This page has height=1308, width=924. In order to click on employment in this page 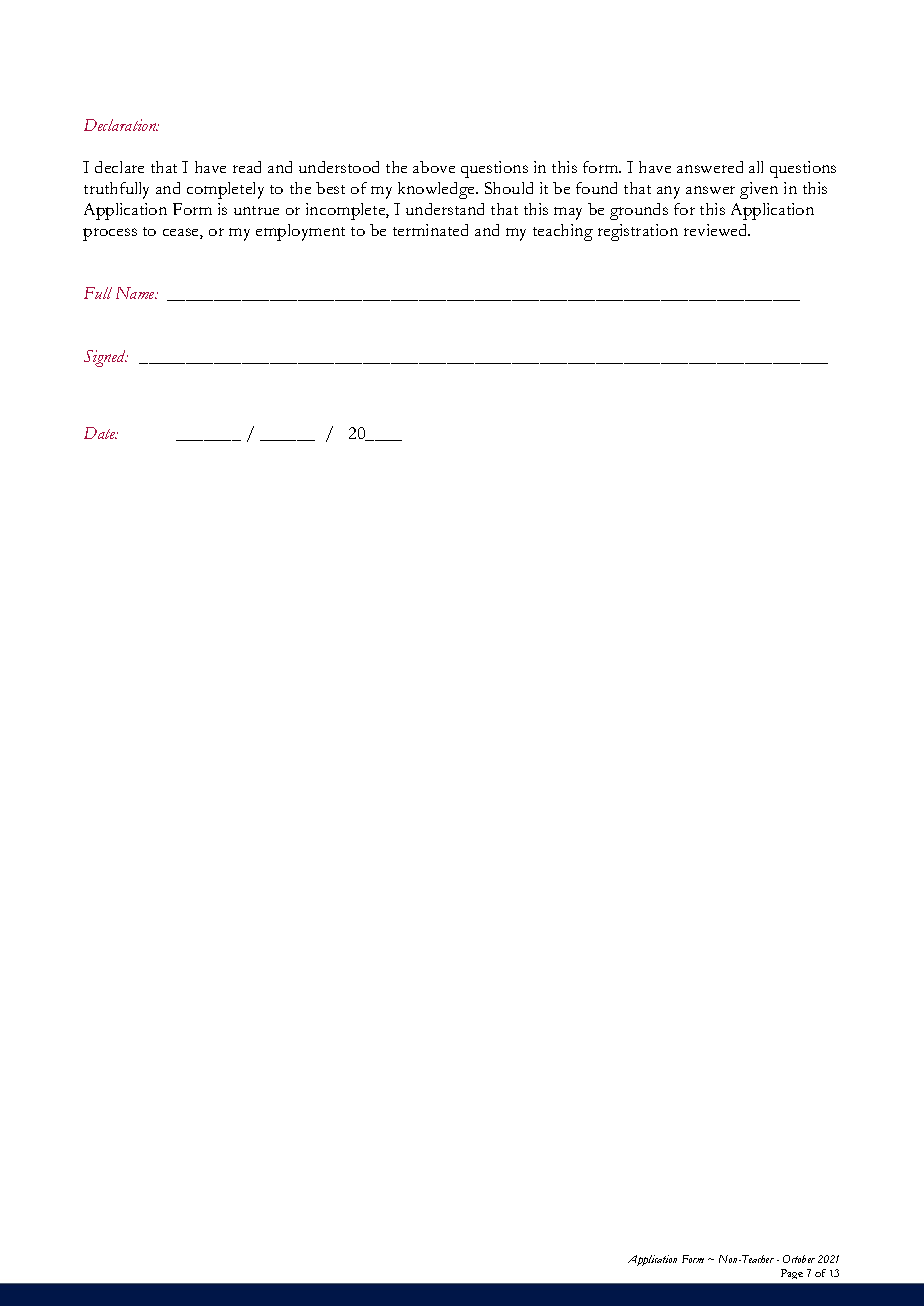, I will do `click(300, 232)`.
